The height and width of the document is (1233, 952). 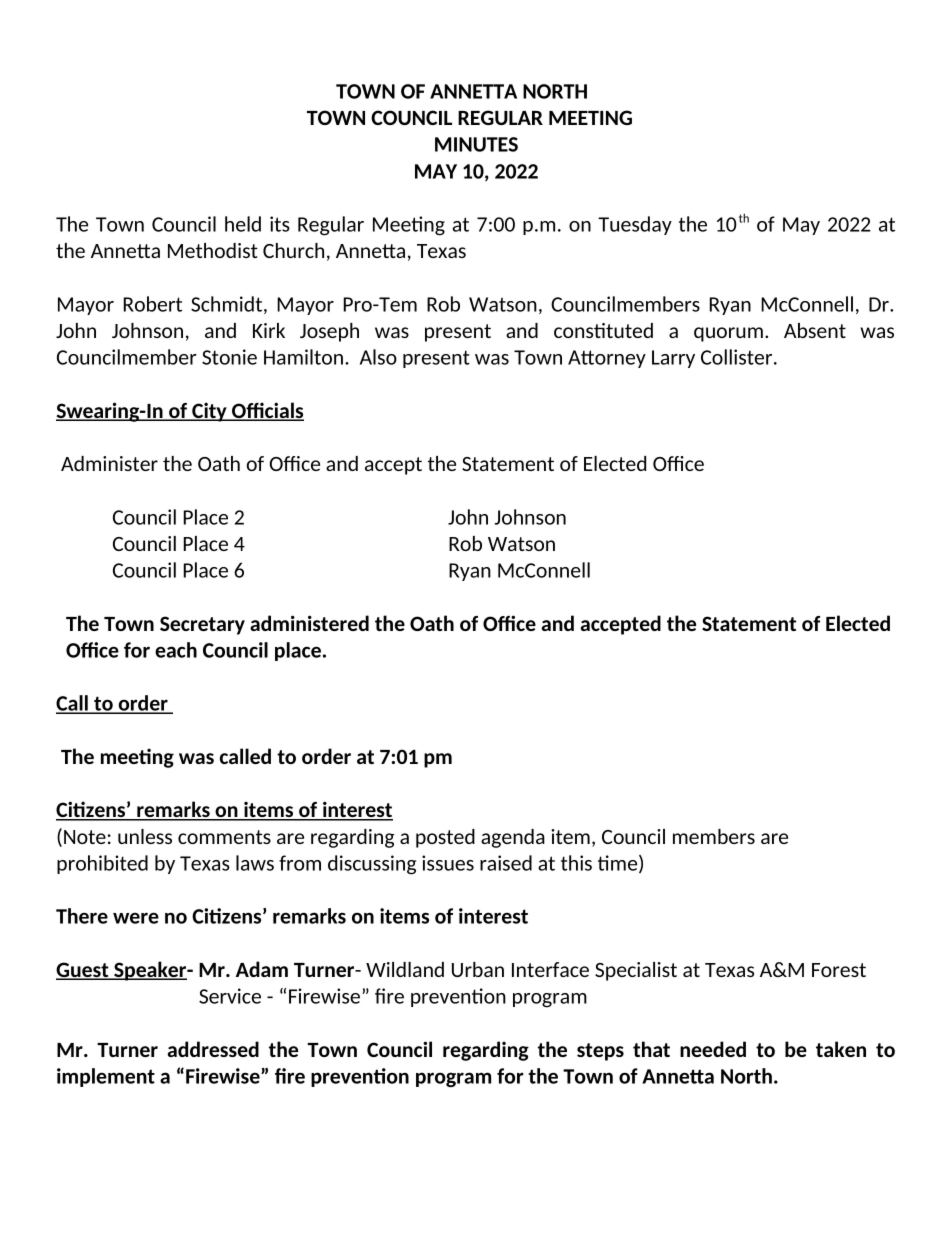 I want to click on needed, so click(x=713, y=1049).
